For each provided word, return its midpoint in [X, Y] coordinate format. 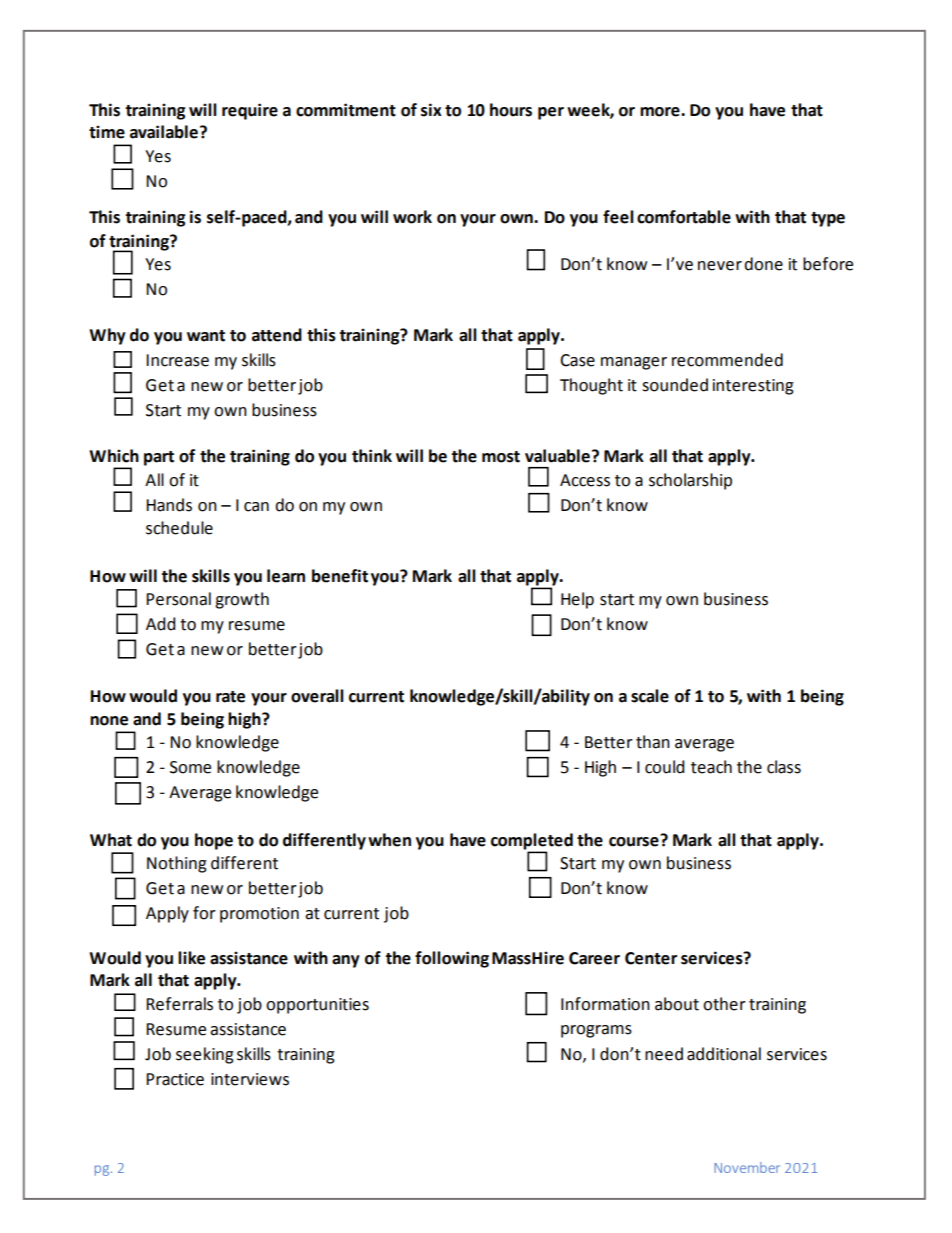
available [164, 132]
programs [596, 1031]
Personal [178, 599]
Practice [175, 1079]
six [431, 110]
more [661, 112]
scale [650, 696]
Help [577, 600]
